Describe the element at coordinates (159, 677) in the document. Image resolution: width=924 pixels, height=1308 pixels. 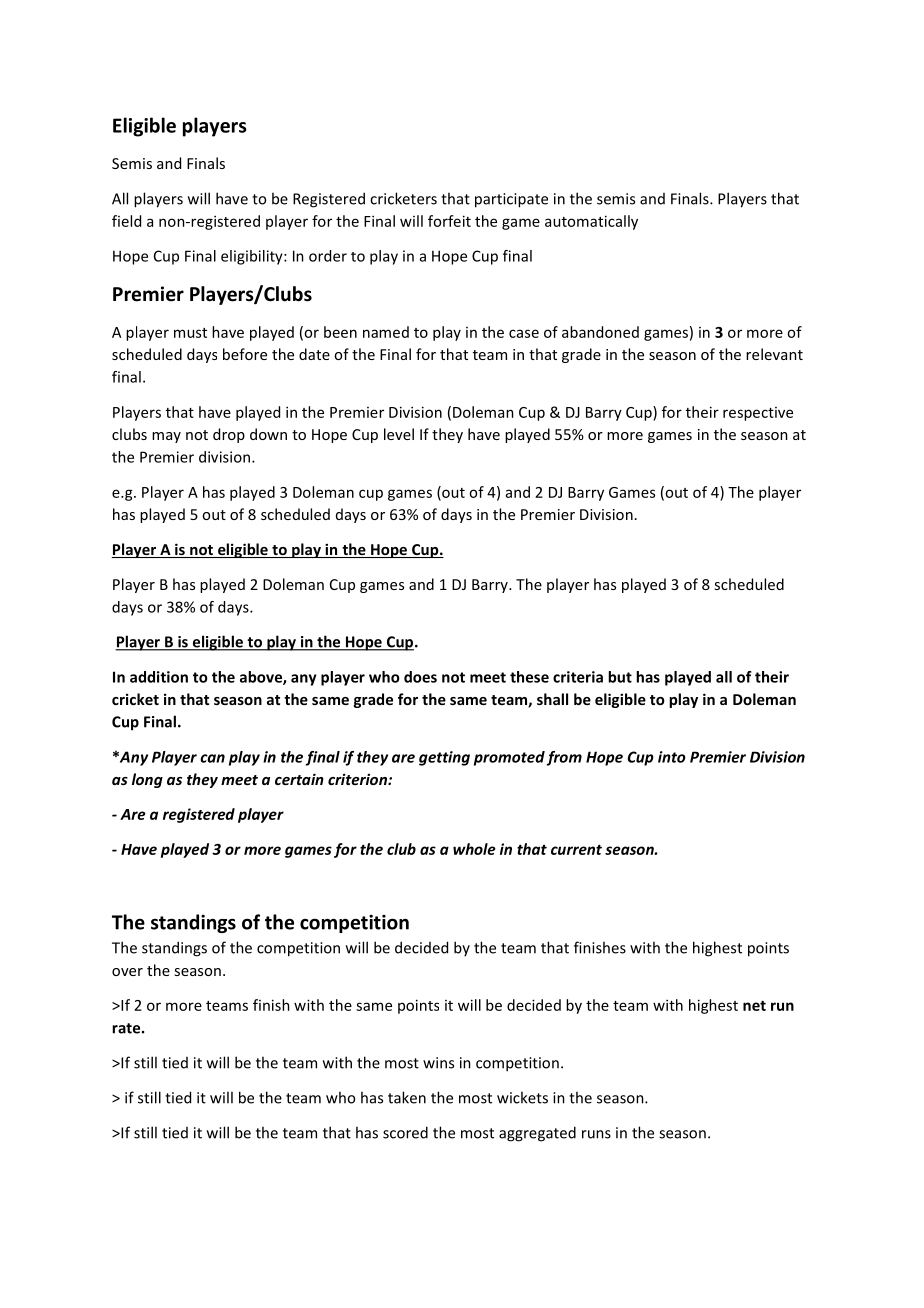
I see `addition` at that location.
